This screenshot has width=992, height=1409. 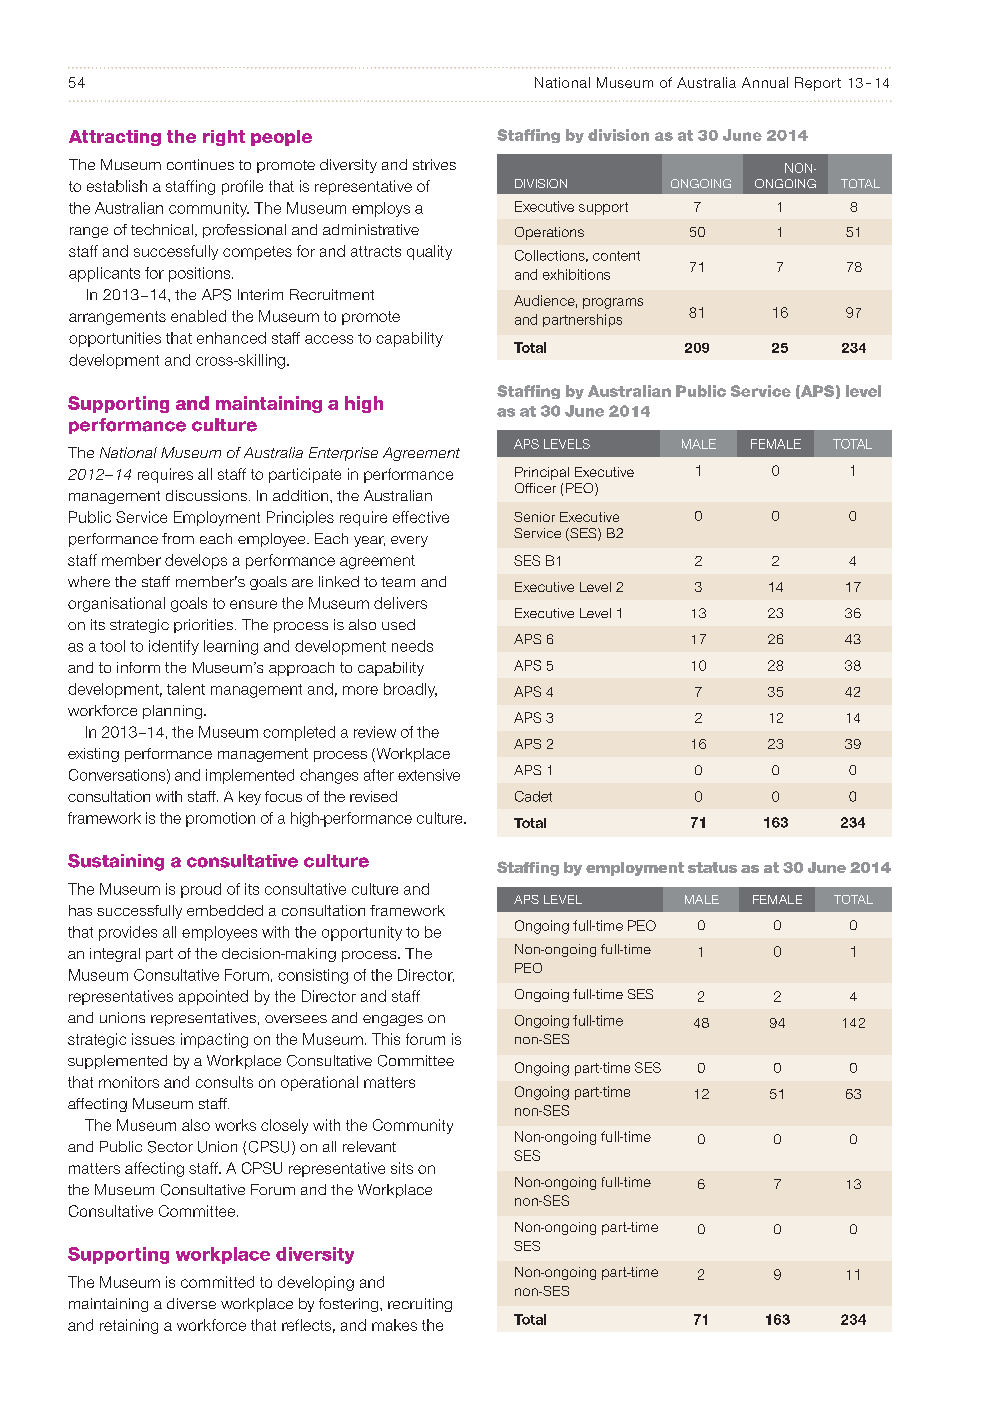 I want to click on strives, so click(x=434, y=164).
